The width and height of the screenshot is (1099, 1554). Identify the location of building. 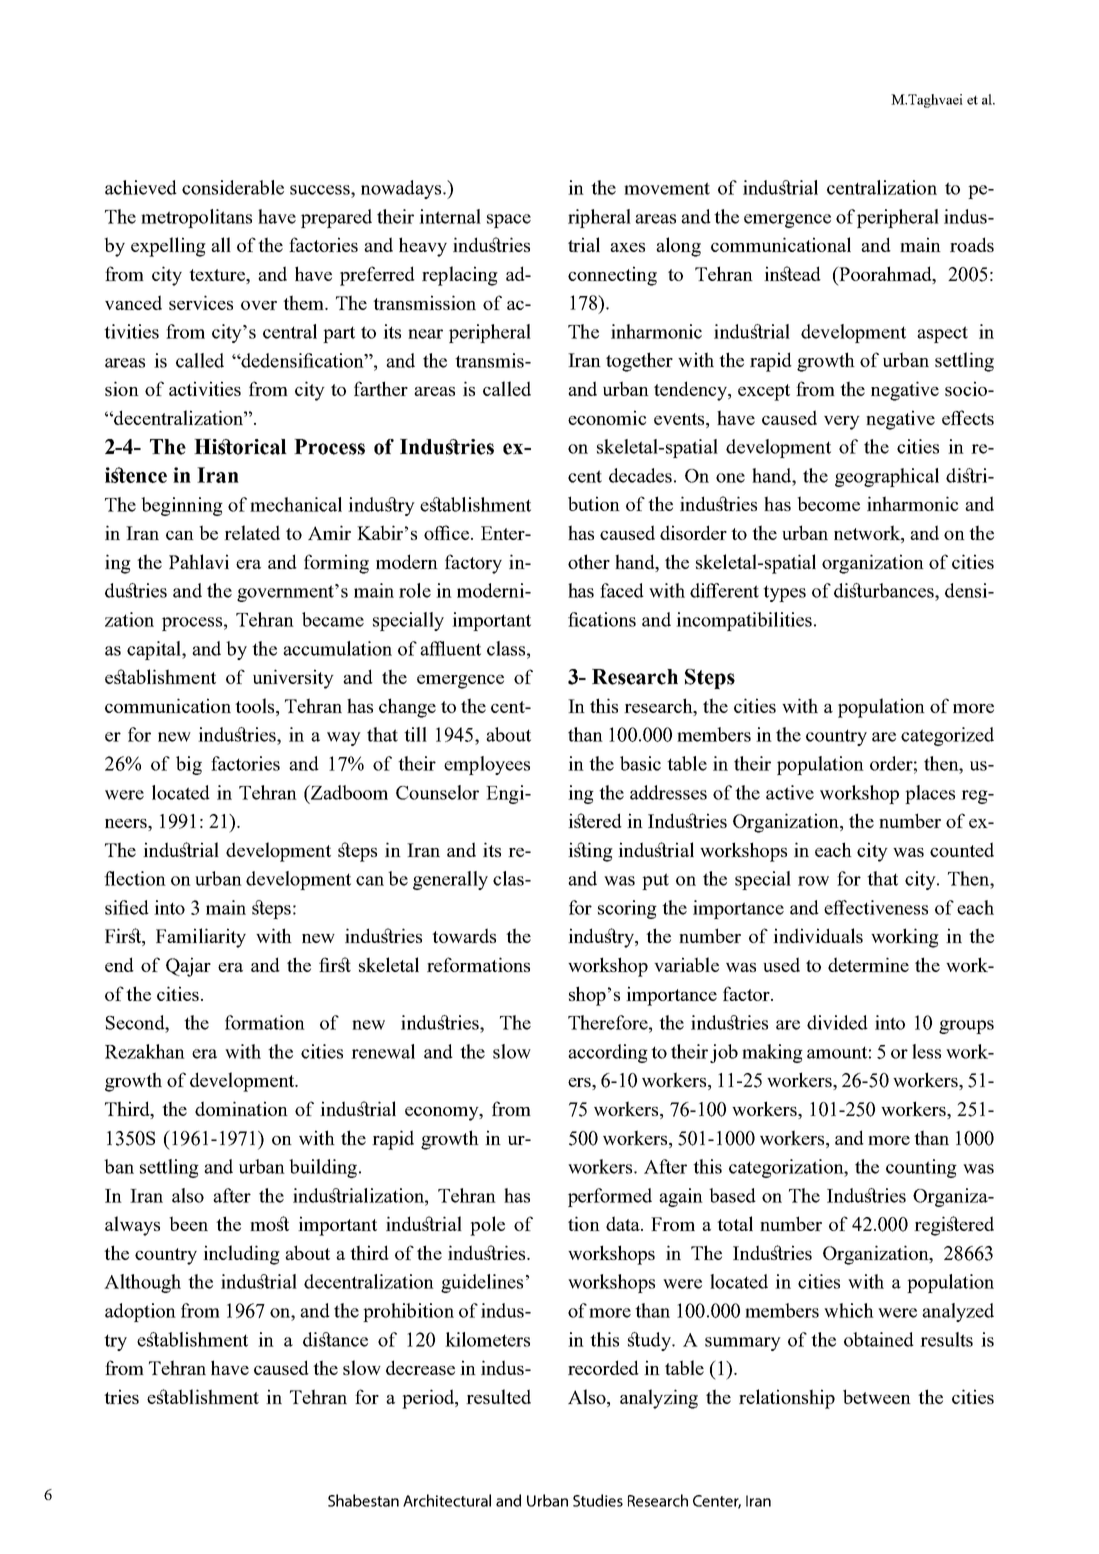
(323, 1168).
